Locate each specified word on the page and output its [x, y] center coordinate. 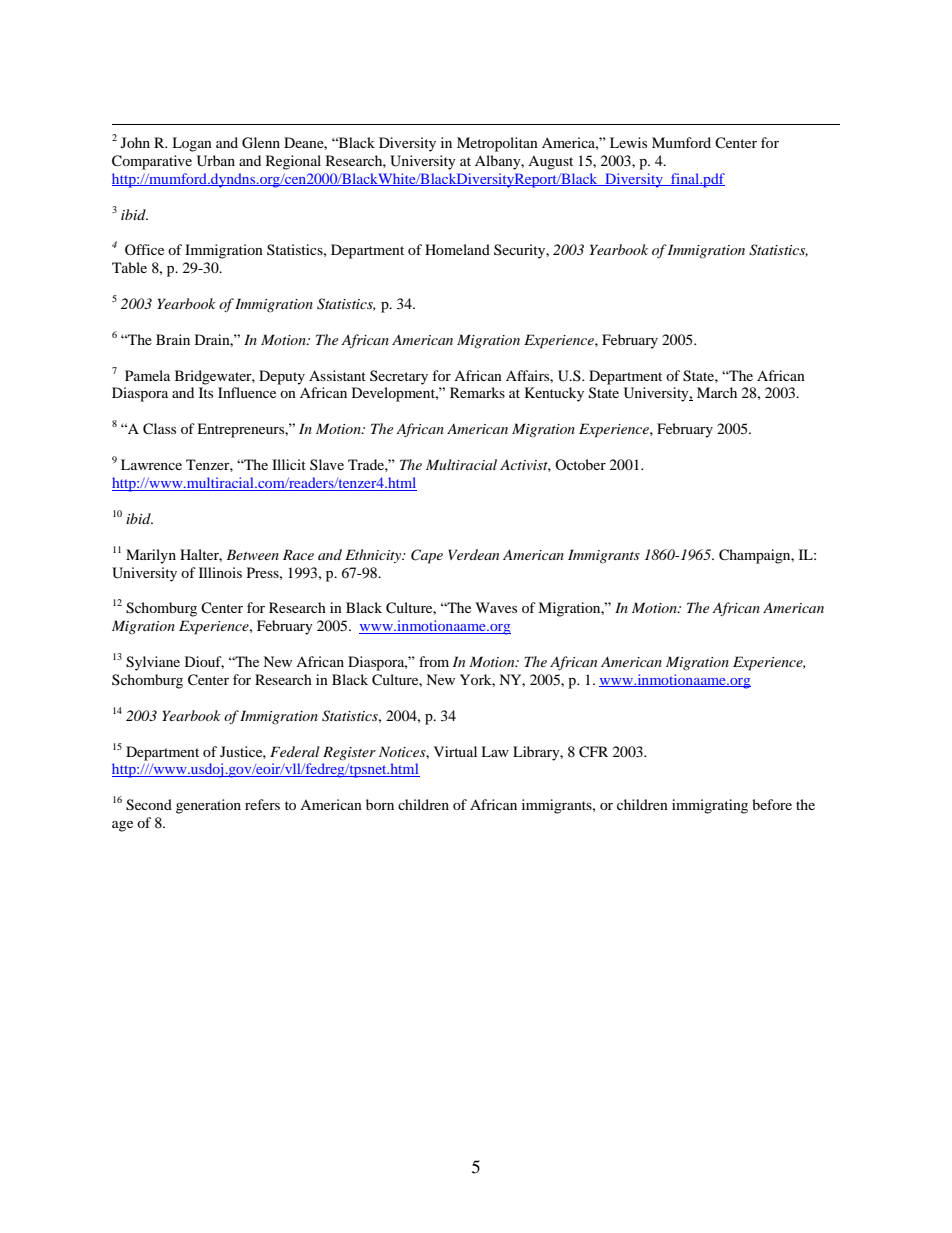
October [580, 464]
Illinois [220, 572]
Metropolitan [497, 144]
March [717, 392]
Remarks [477, 392]
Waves [496, 607]
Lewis [628, 142]
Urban [216, 161]
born [380, 804]
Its [206, 392]
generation [208, 806]
